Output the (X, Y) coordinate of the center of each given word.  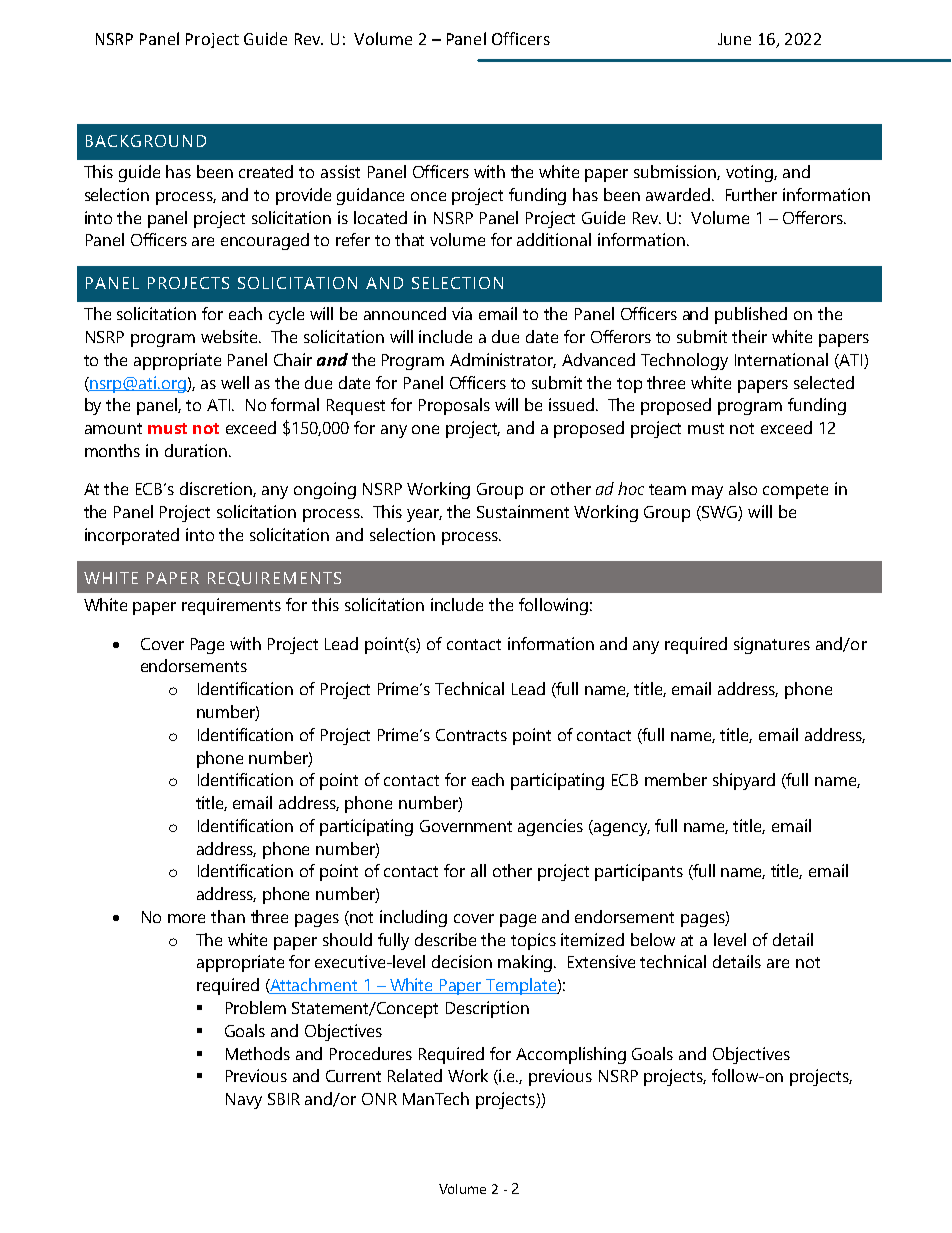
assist (340, 171)
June (734, 39)
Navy (244, 1101)
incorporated (132, 536)
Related (415, 1075)
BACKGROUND (146, 141)
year (424, 515)
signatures (772, 645)
